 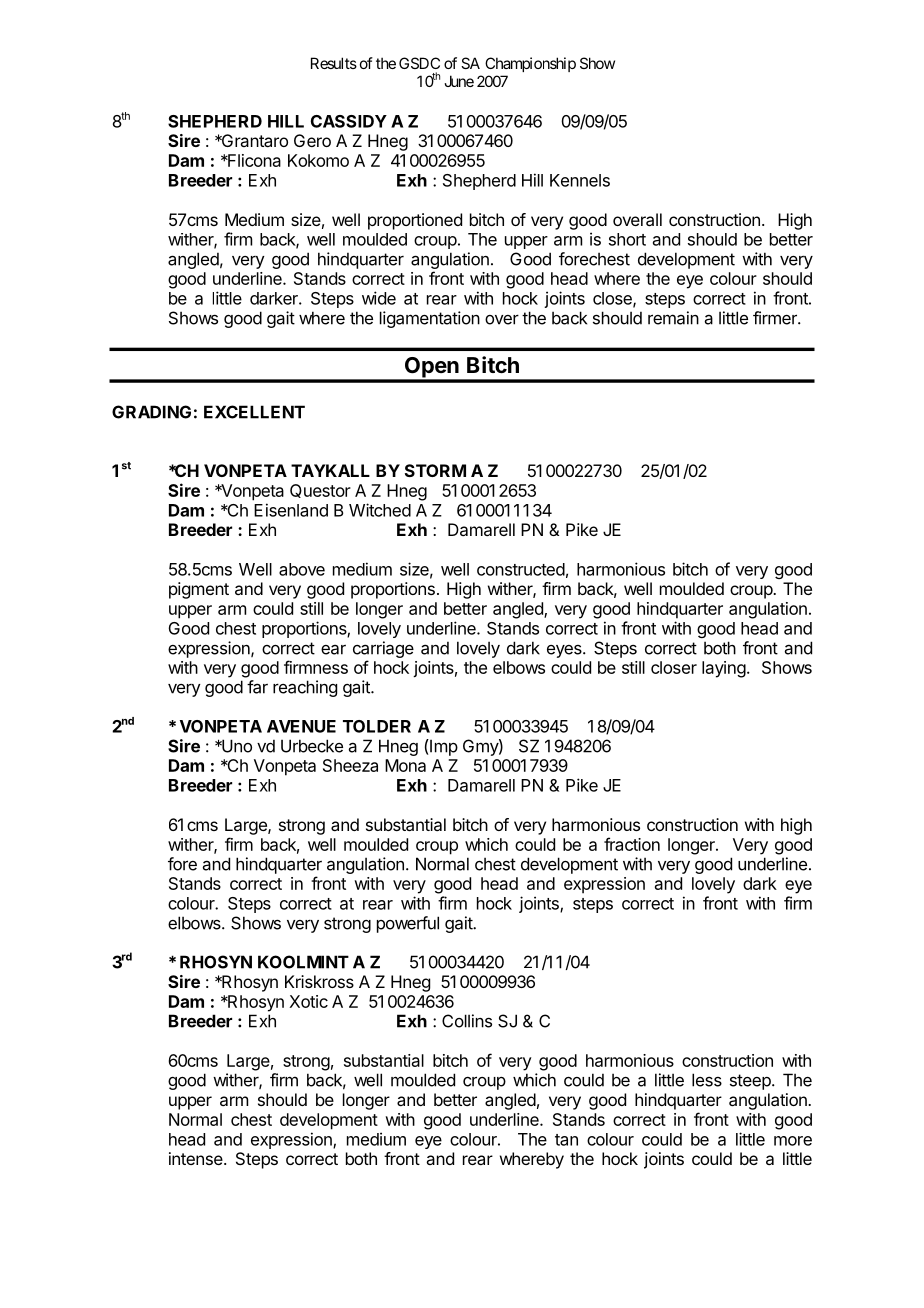 What do you see at coordinates (467, 1021) in the screenshot?
I see `Collins` at bounding box center [467, 1021].
